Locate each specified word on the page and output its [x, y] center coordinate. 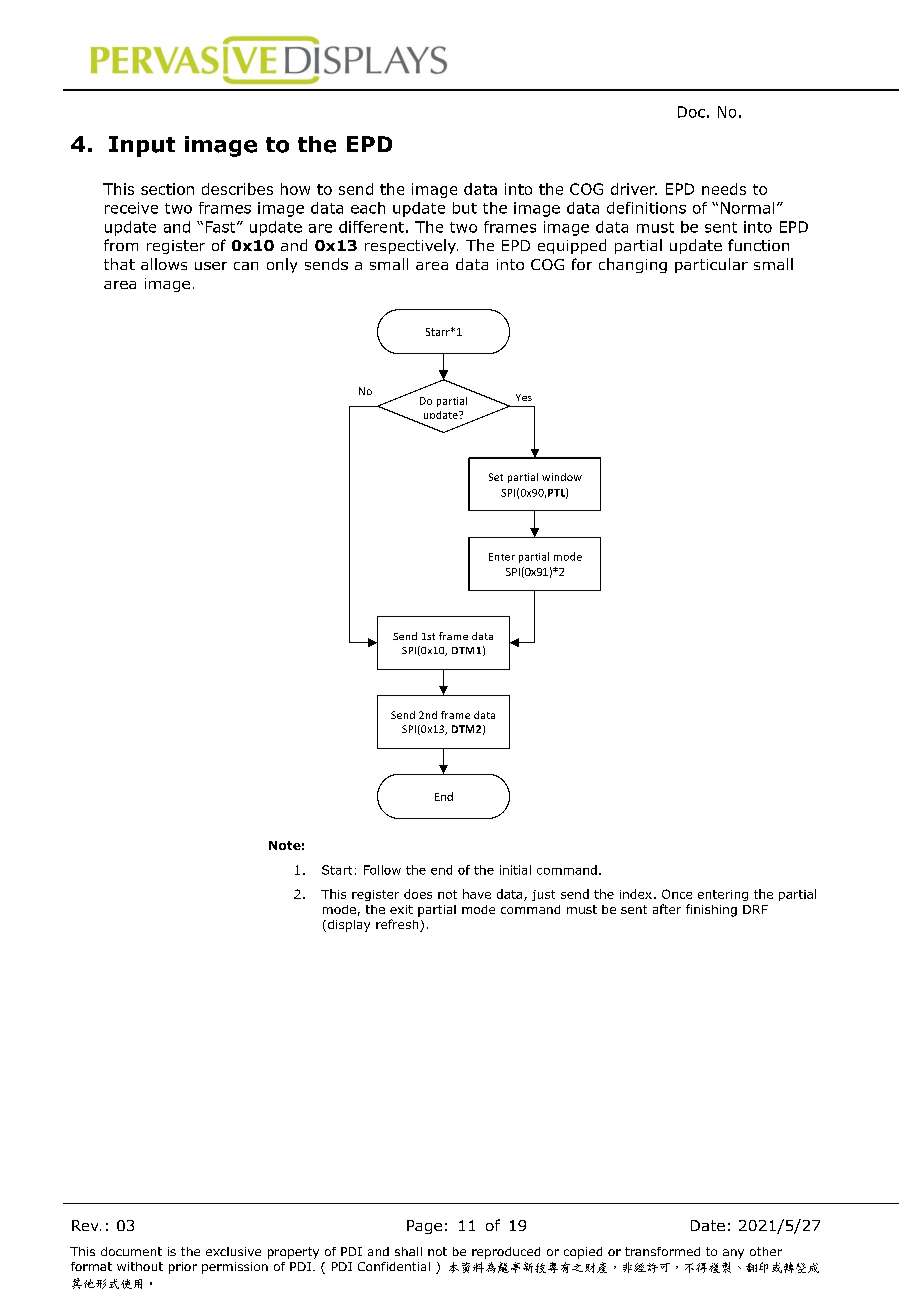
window [562, 477]
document [131, 1251]
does [418, 894]
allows [164, 264]
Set [496, 477]
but [465, 208]
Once [677, 894]
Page [424, 1227]
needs [724, 189]
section [167, 189]
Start [337, 870]
